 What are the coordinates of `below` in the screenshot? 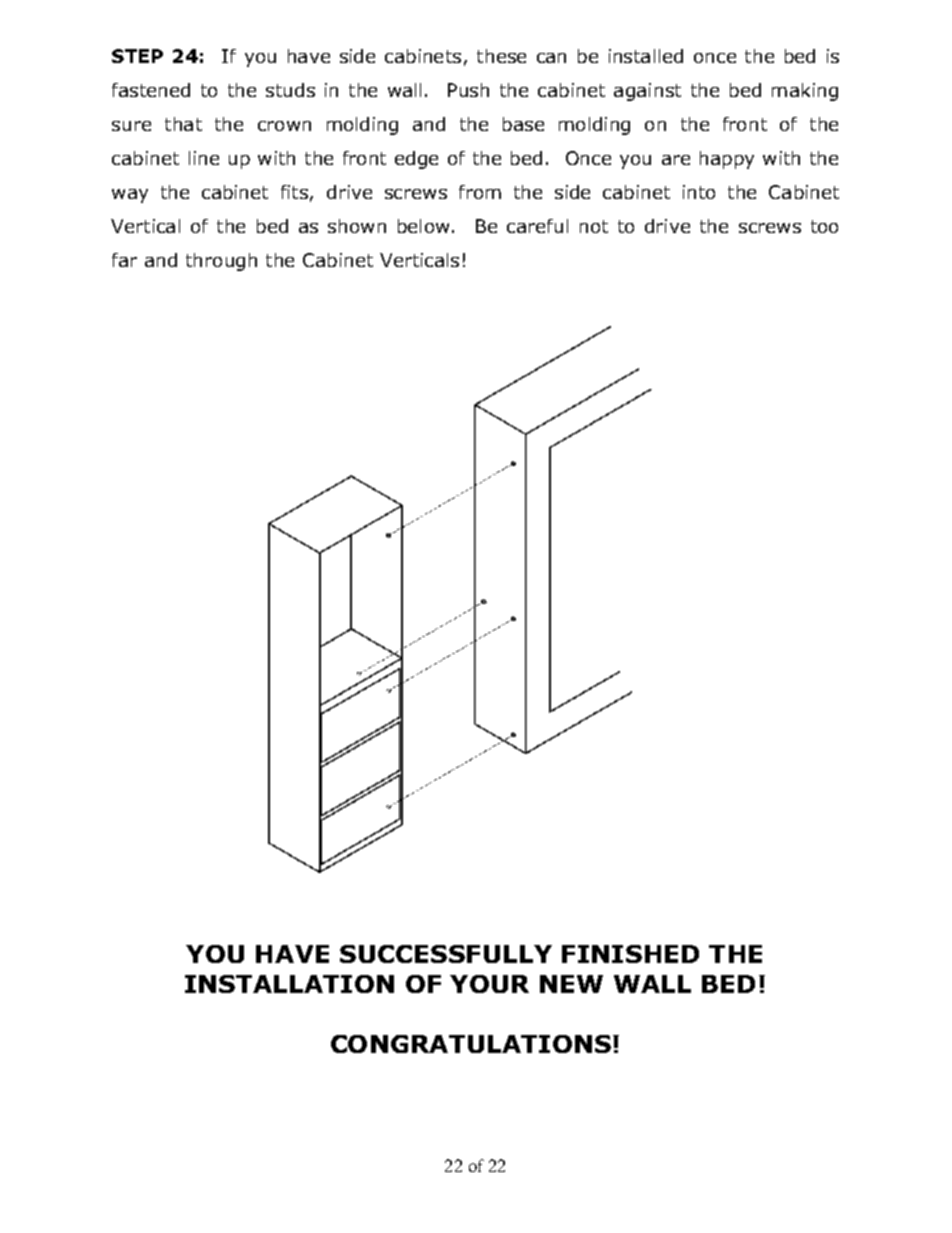 It's located at (423, 226).
